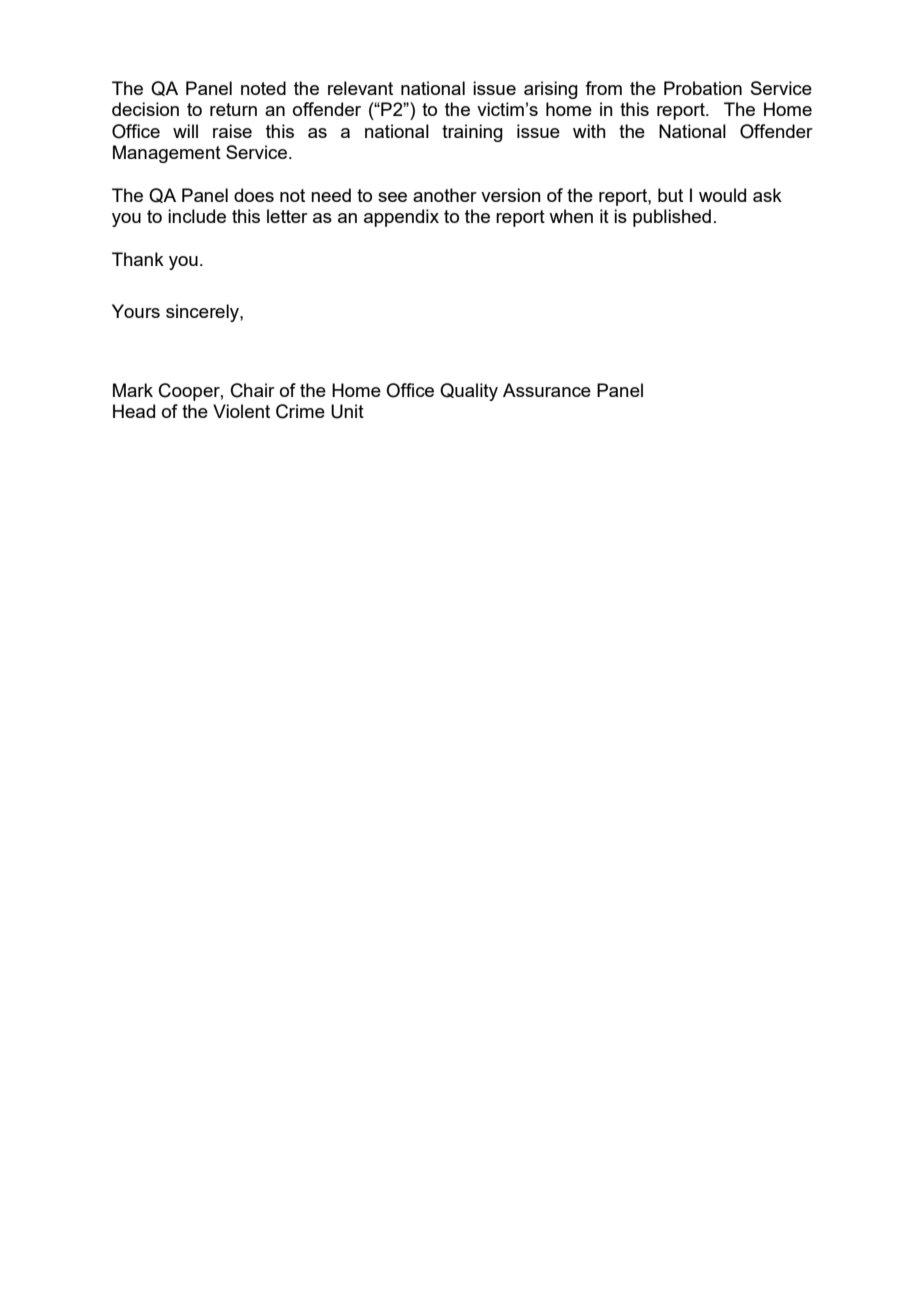 The image size is (924, 1308). Describe the element at coordinates (136, 311) in the document. I see `Yours` at that location.
